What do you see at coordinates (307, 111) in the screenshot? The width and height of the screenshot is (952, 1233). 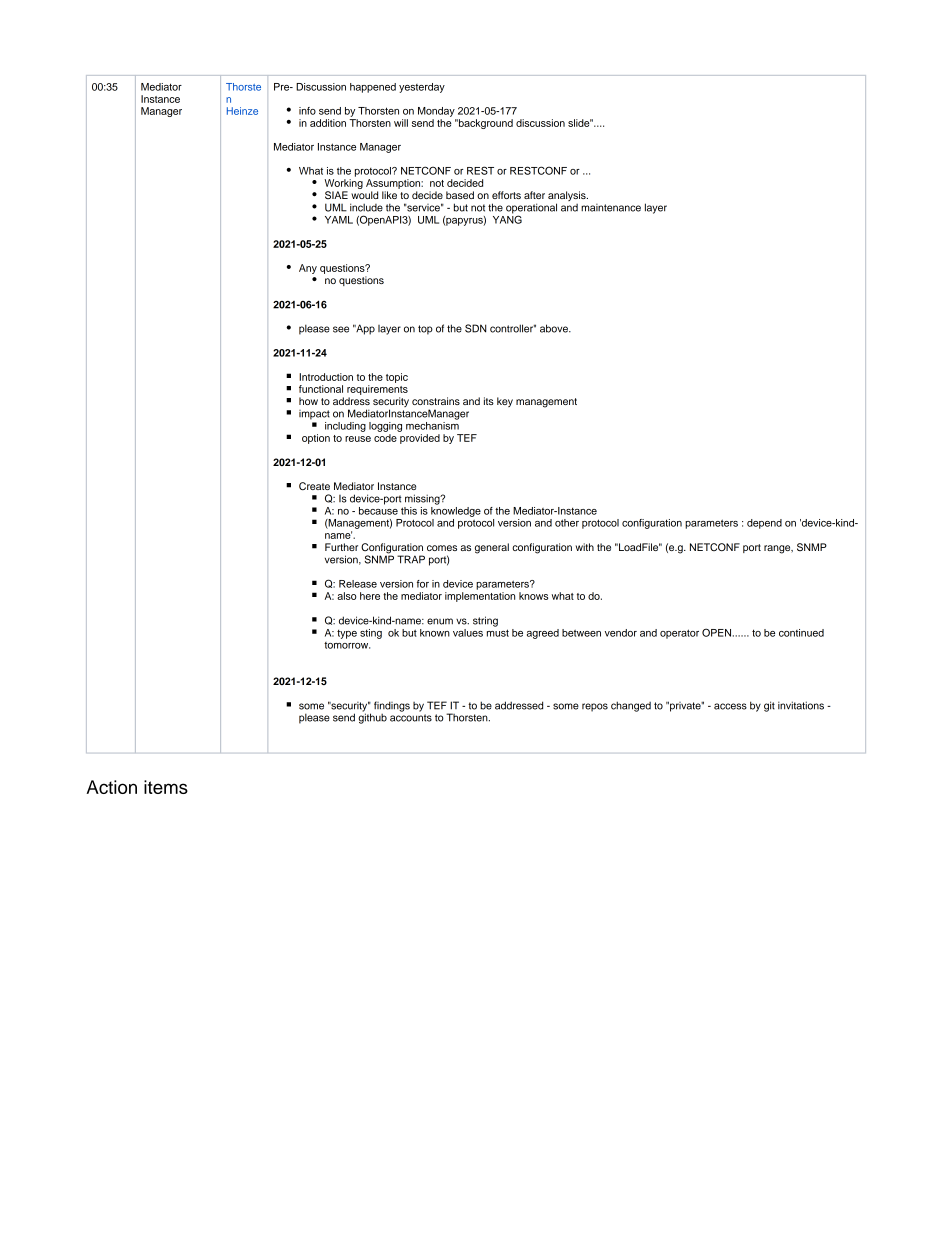 I see `info` at bounding box center [307, 111].
